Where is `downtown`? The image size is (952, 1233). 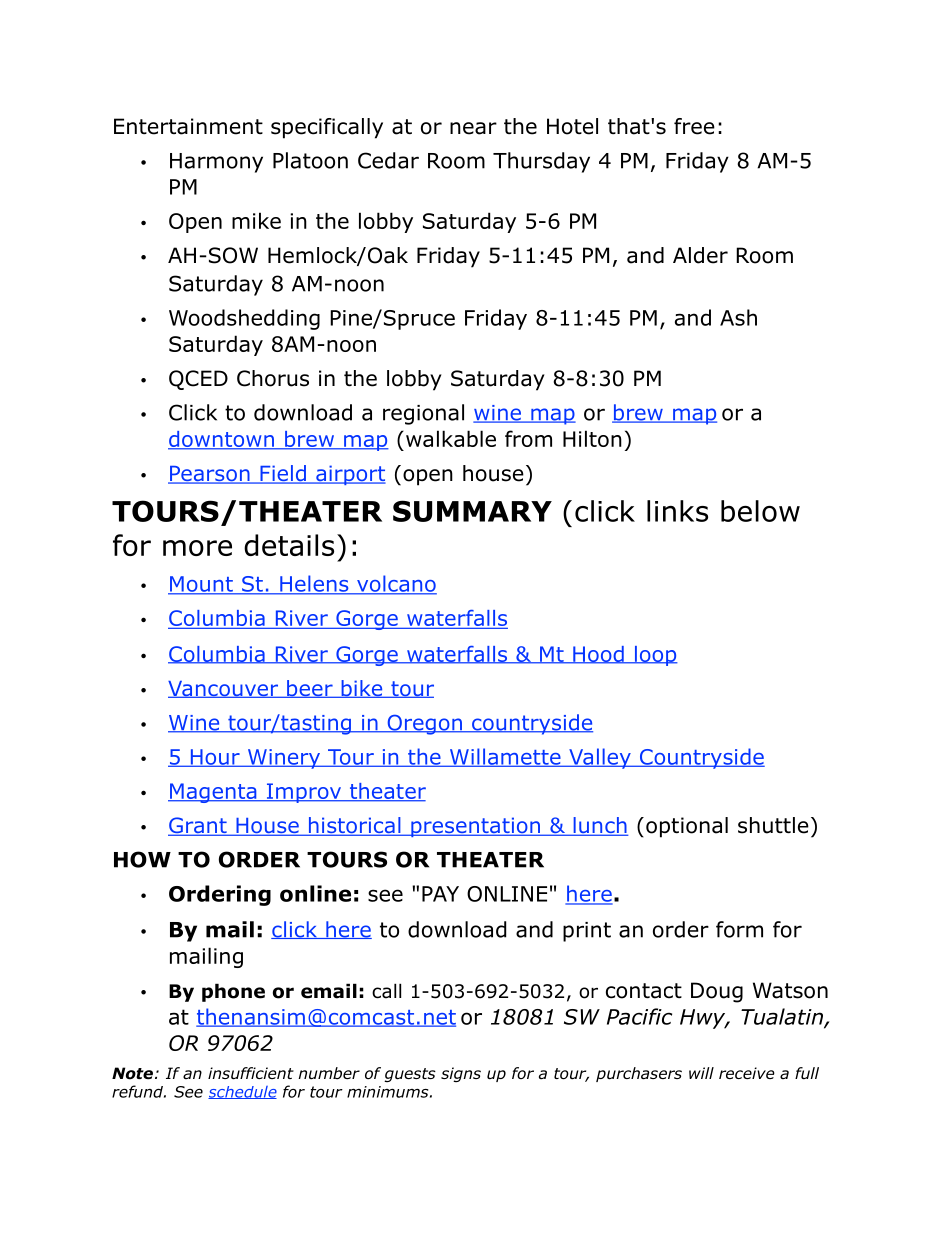 downtown is located at coordinates (222, 440).
